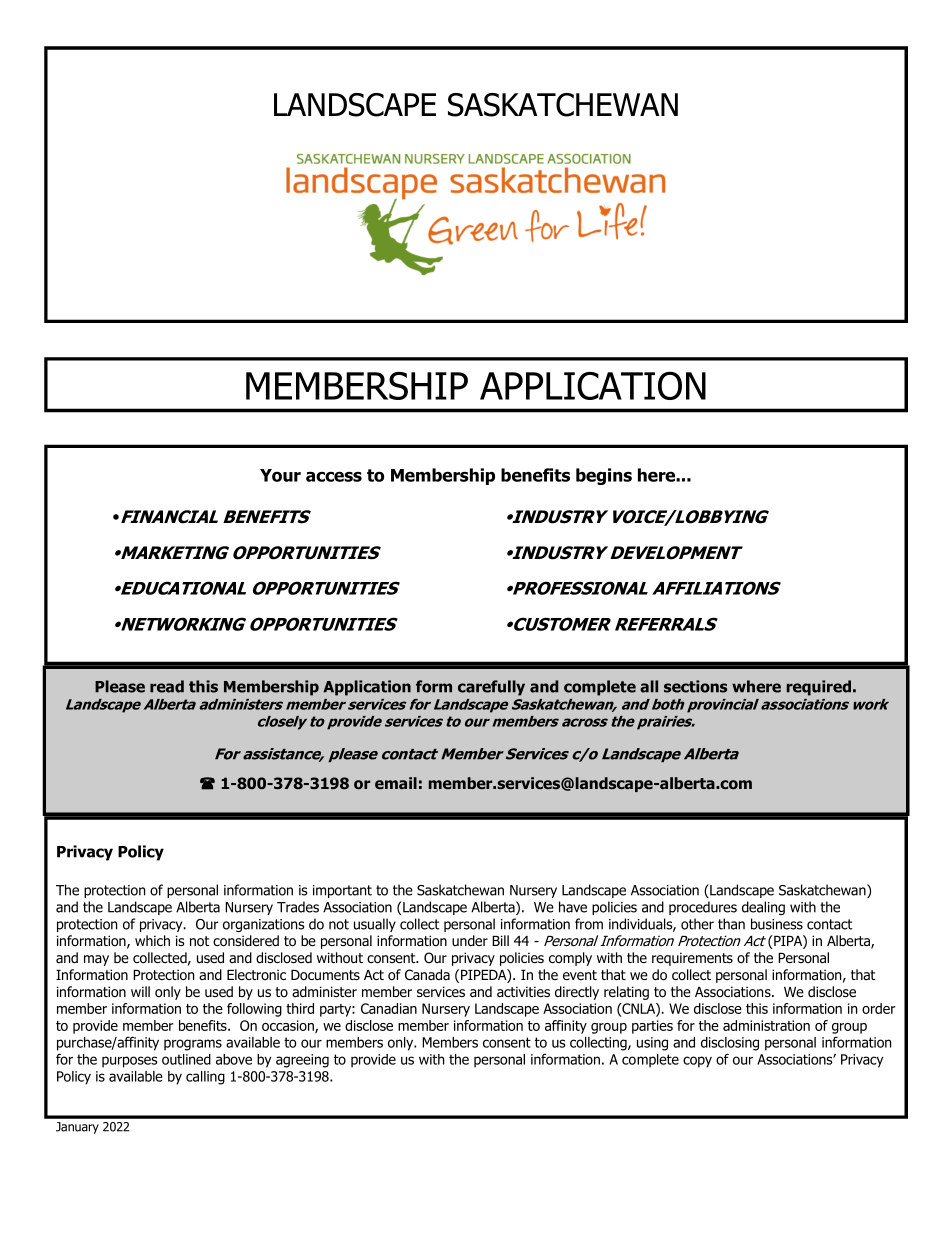 This screenshot has width=952, height=1233. Describe the element at coordinates (302, 1061) in the screenshot. I see `agreeing` at that location.
